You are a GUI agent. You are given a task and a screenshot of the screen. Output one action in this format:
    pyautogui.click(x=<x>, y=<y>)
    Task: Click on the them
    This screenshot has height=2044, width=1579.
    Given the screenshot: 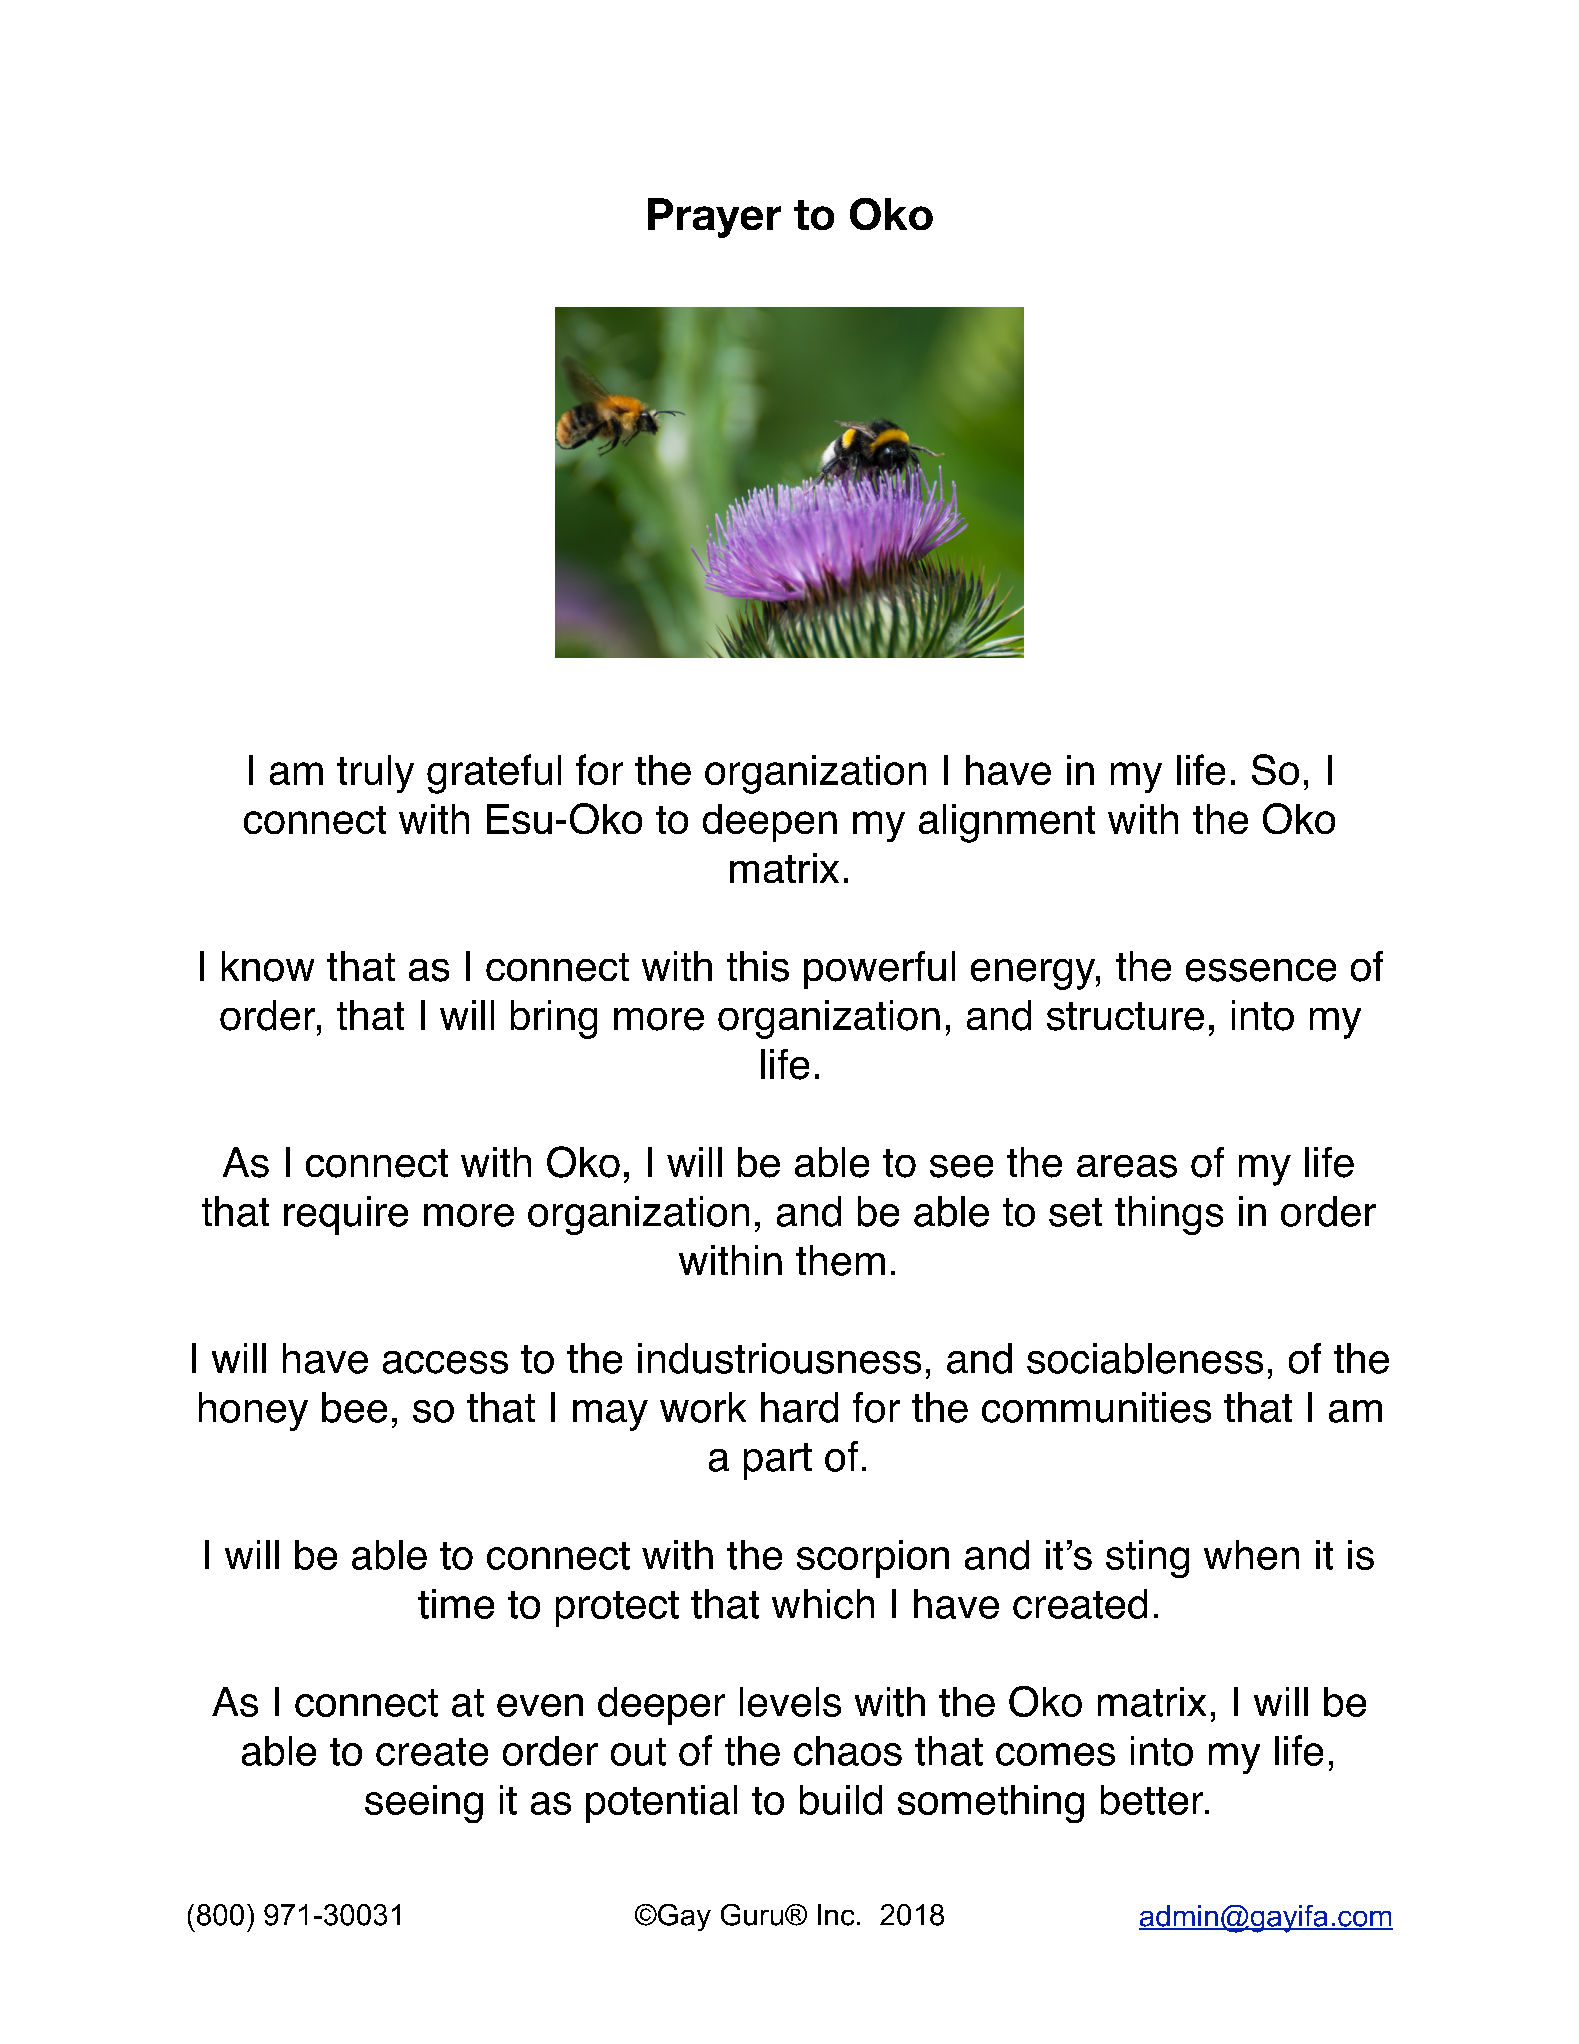 What is the action you would take?
    pyautogui.click(x=840, y=1260)
